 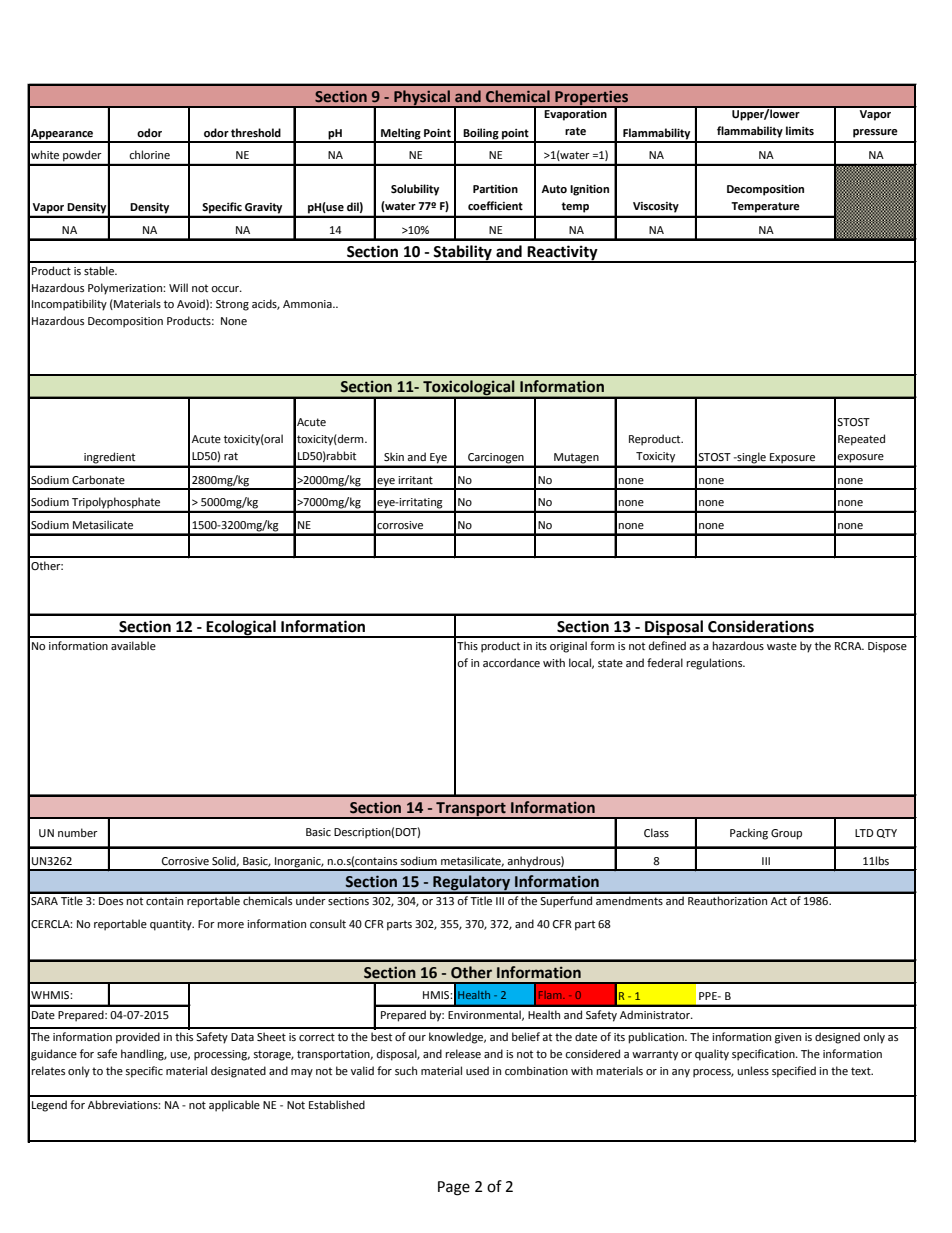 I want to click on Solubility, so click(x=415, y=190).
